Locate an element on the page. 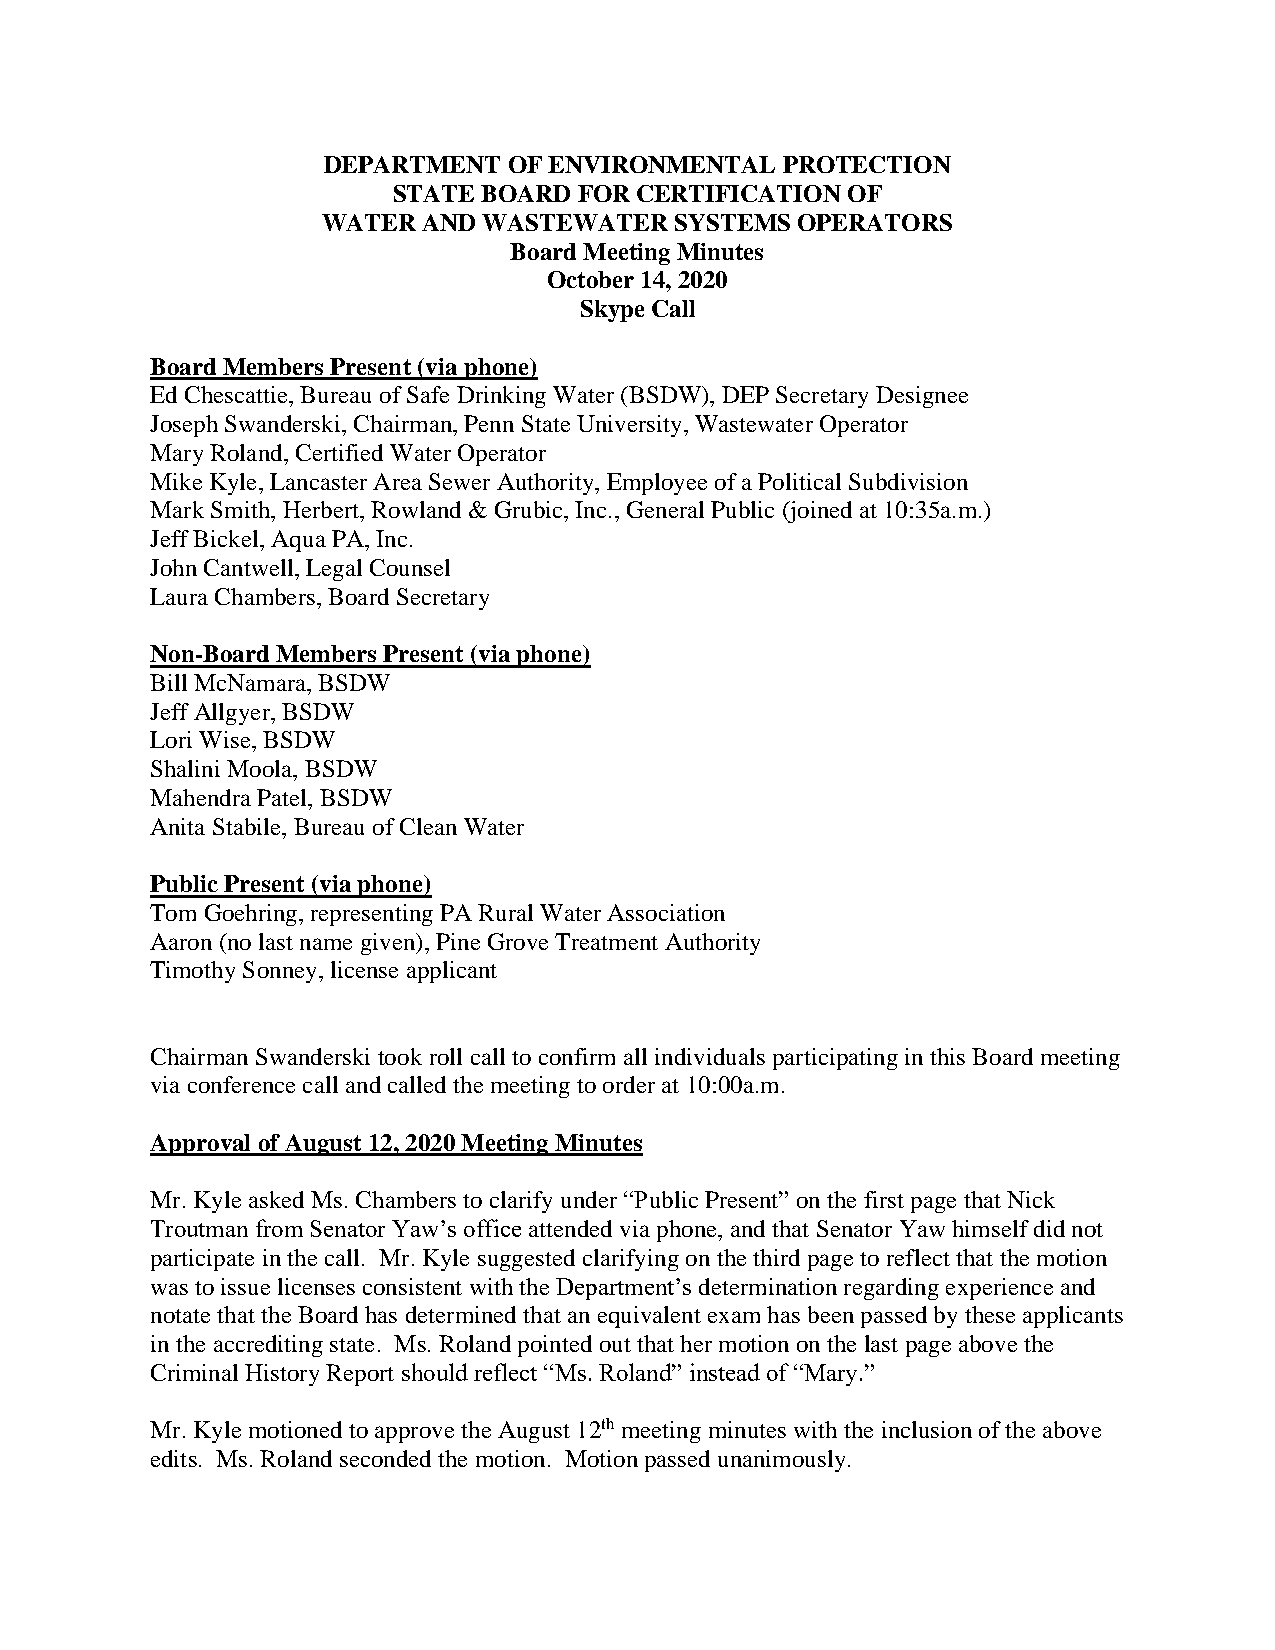  this is located at coordinates (947, 1056).
